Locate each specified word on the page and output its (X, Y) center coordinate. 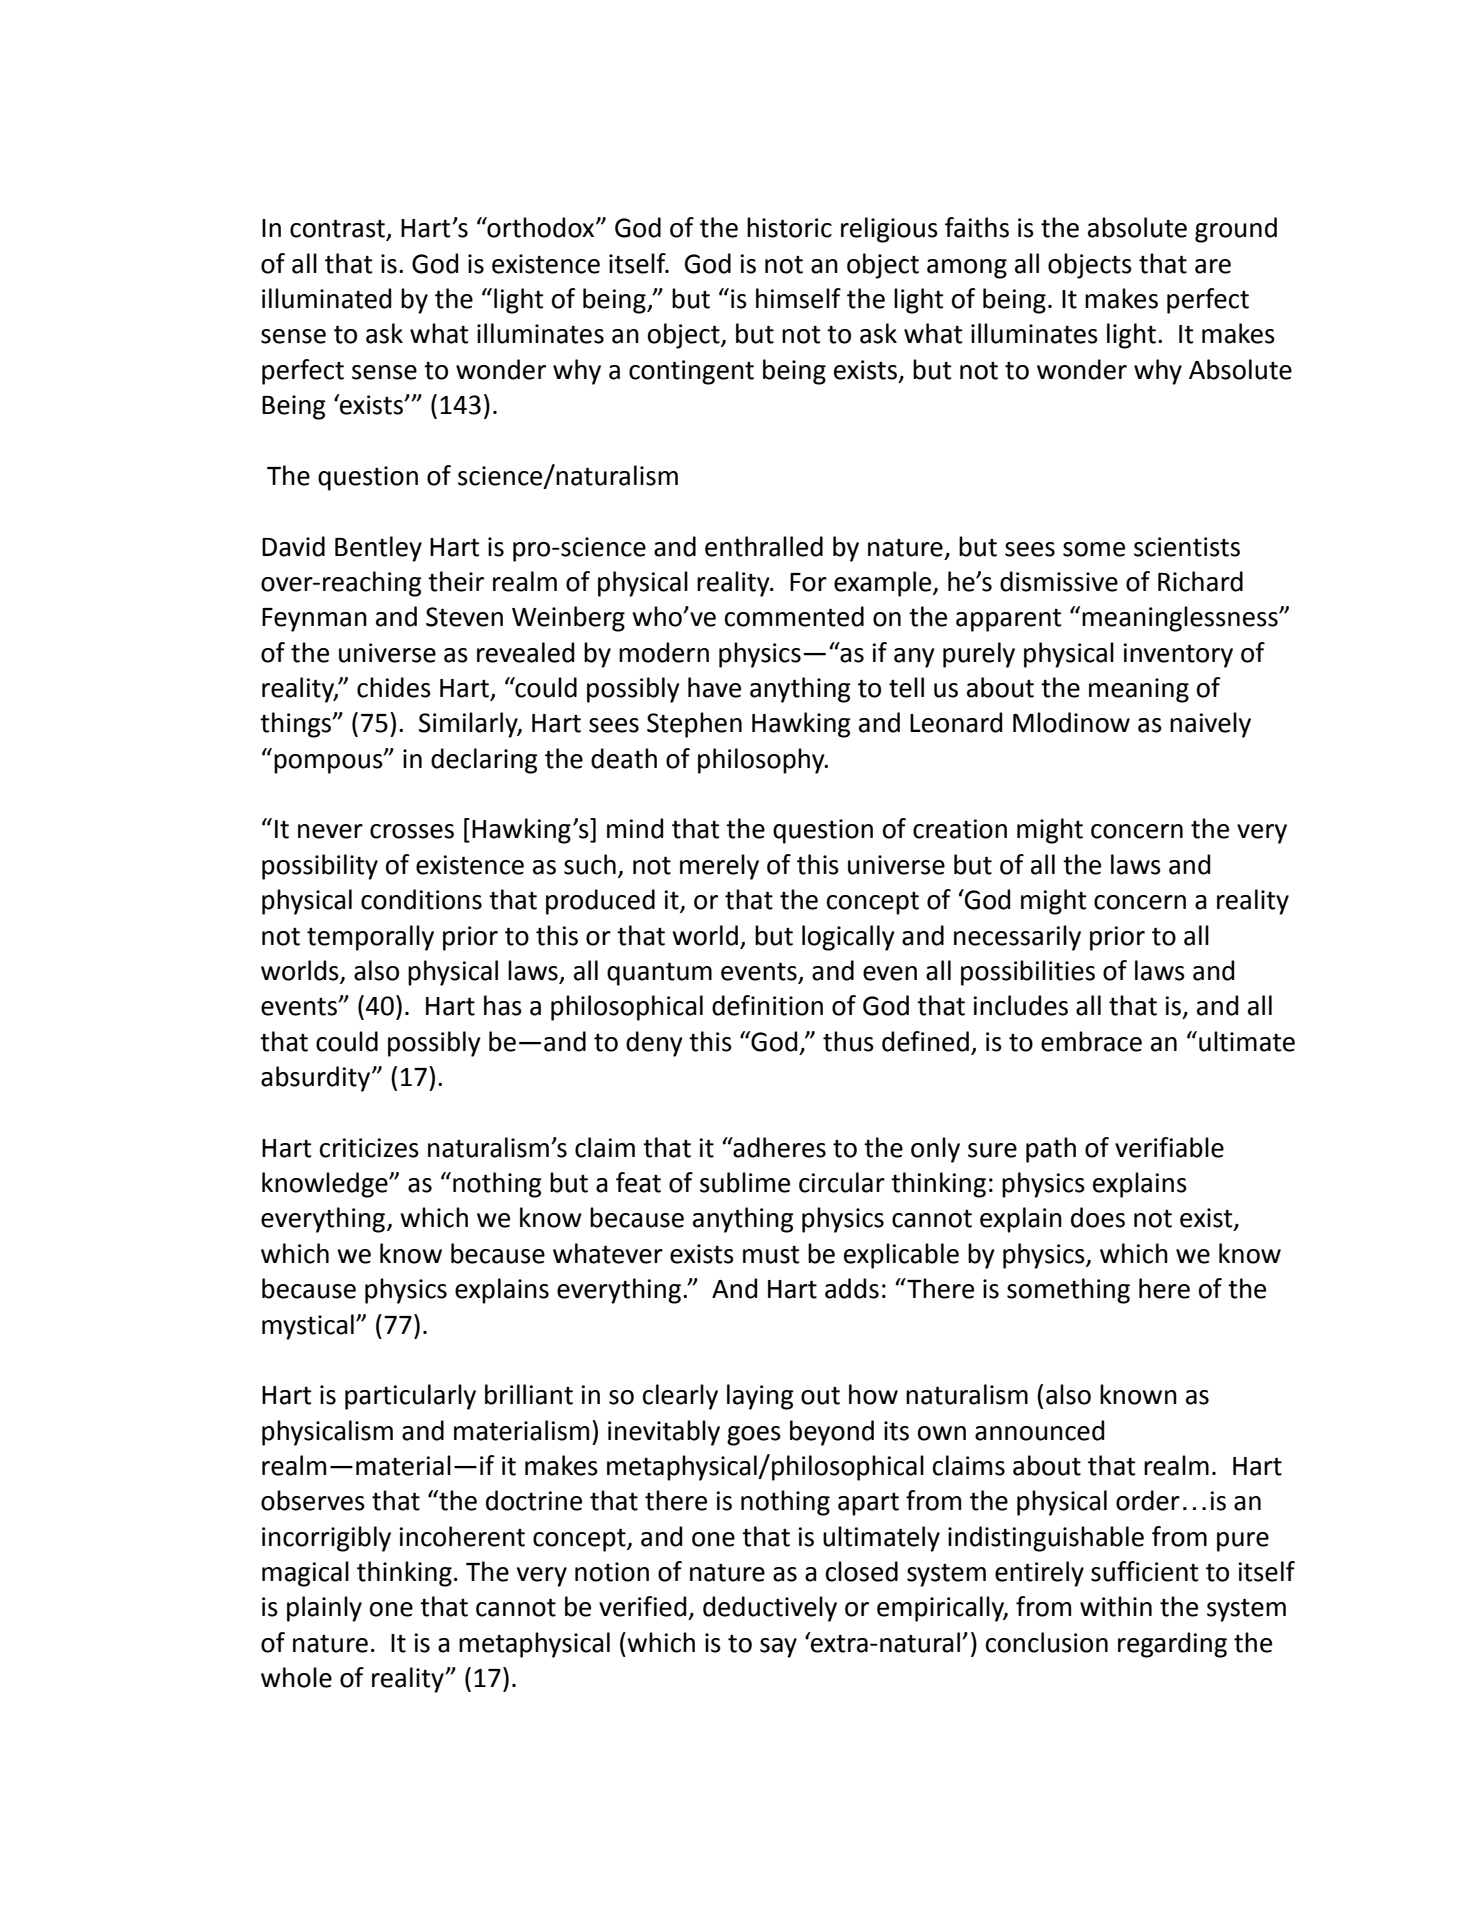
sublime (745, 1182)
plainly (324, 1609)
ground (1236, 230)
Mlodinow (1071, 722)
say (778, 1648)
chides (394, 687)
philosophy (762, 761)
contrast (338, 229)
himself (798, 298)
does (1098, 1217)
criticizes (369, 1148)
